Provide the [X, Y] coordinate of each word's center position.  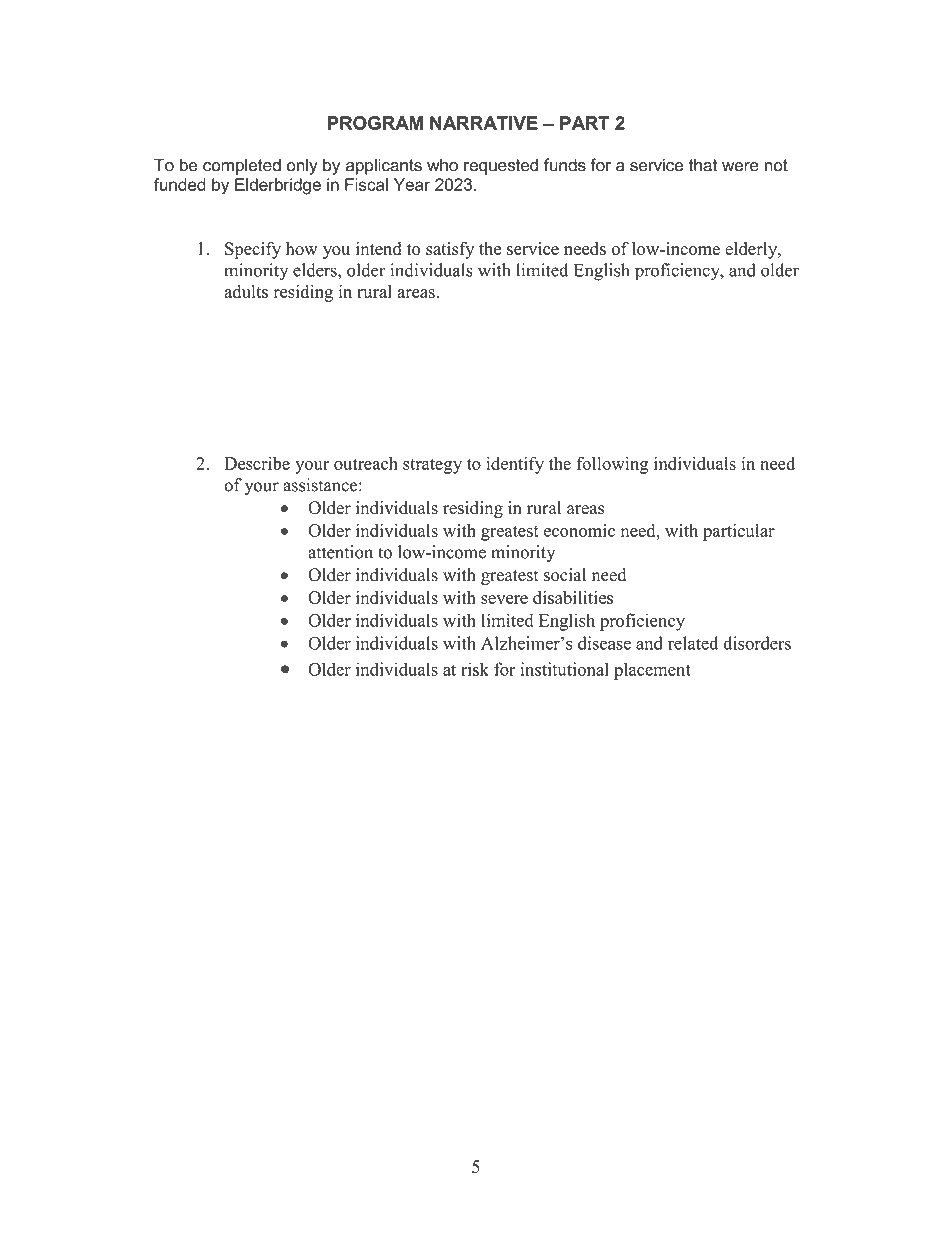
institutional [565, 669]
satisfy [450, 250]
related [693, 643]
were [740, 167]
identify [515, 465]
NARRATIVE [484, 123]
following [612, 465]
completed [242, 166]
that [703, 165]
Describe [257, 463]
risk [475, 669]
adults [246, 291]
